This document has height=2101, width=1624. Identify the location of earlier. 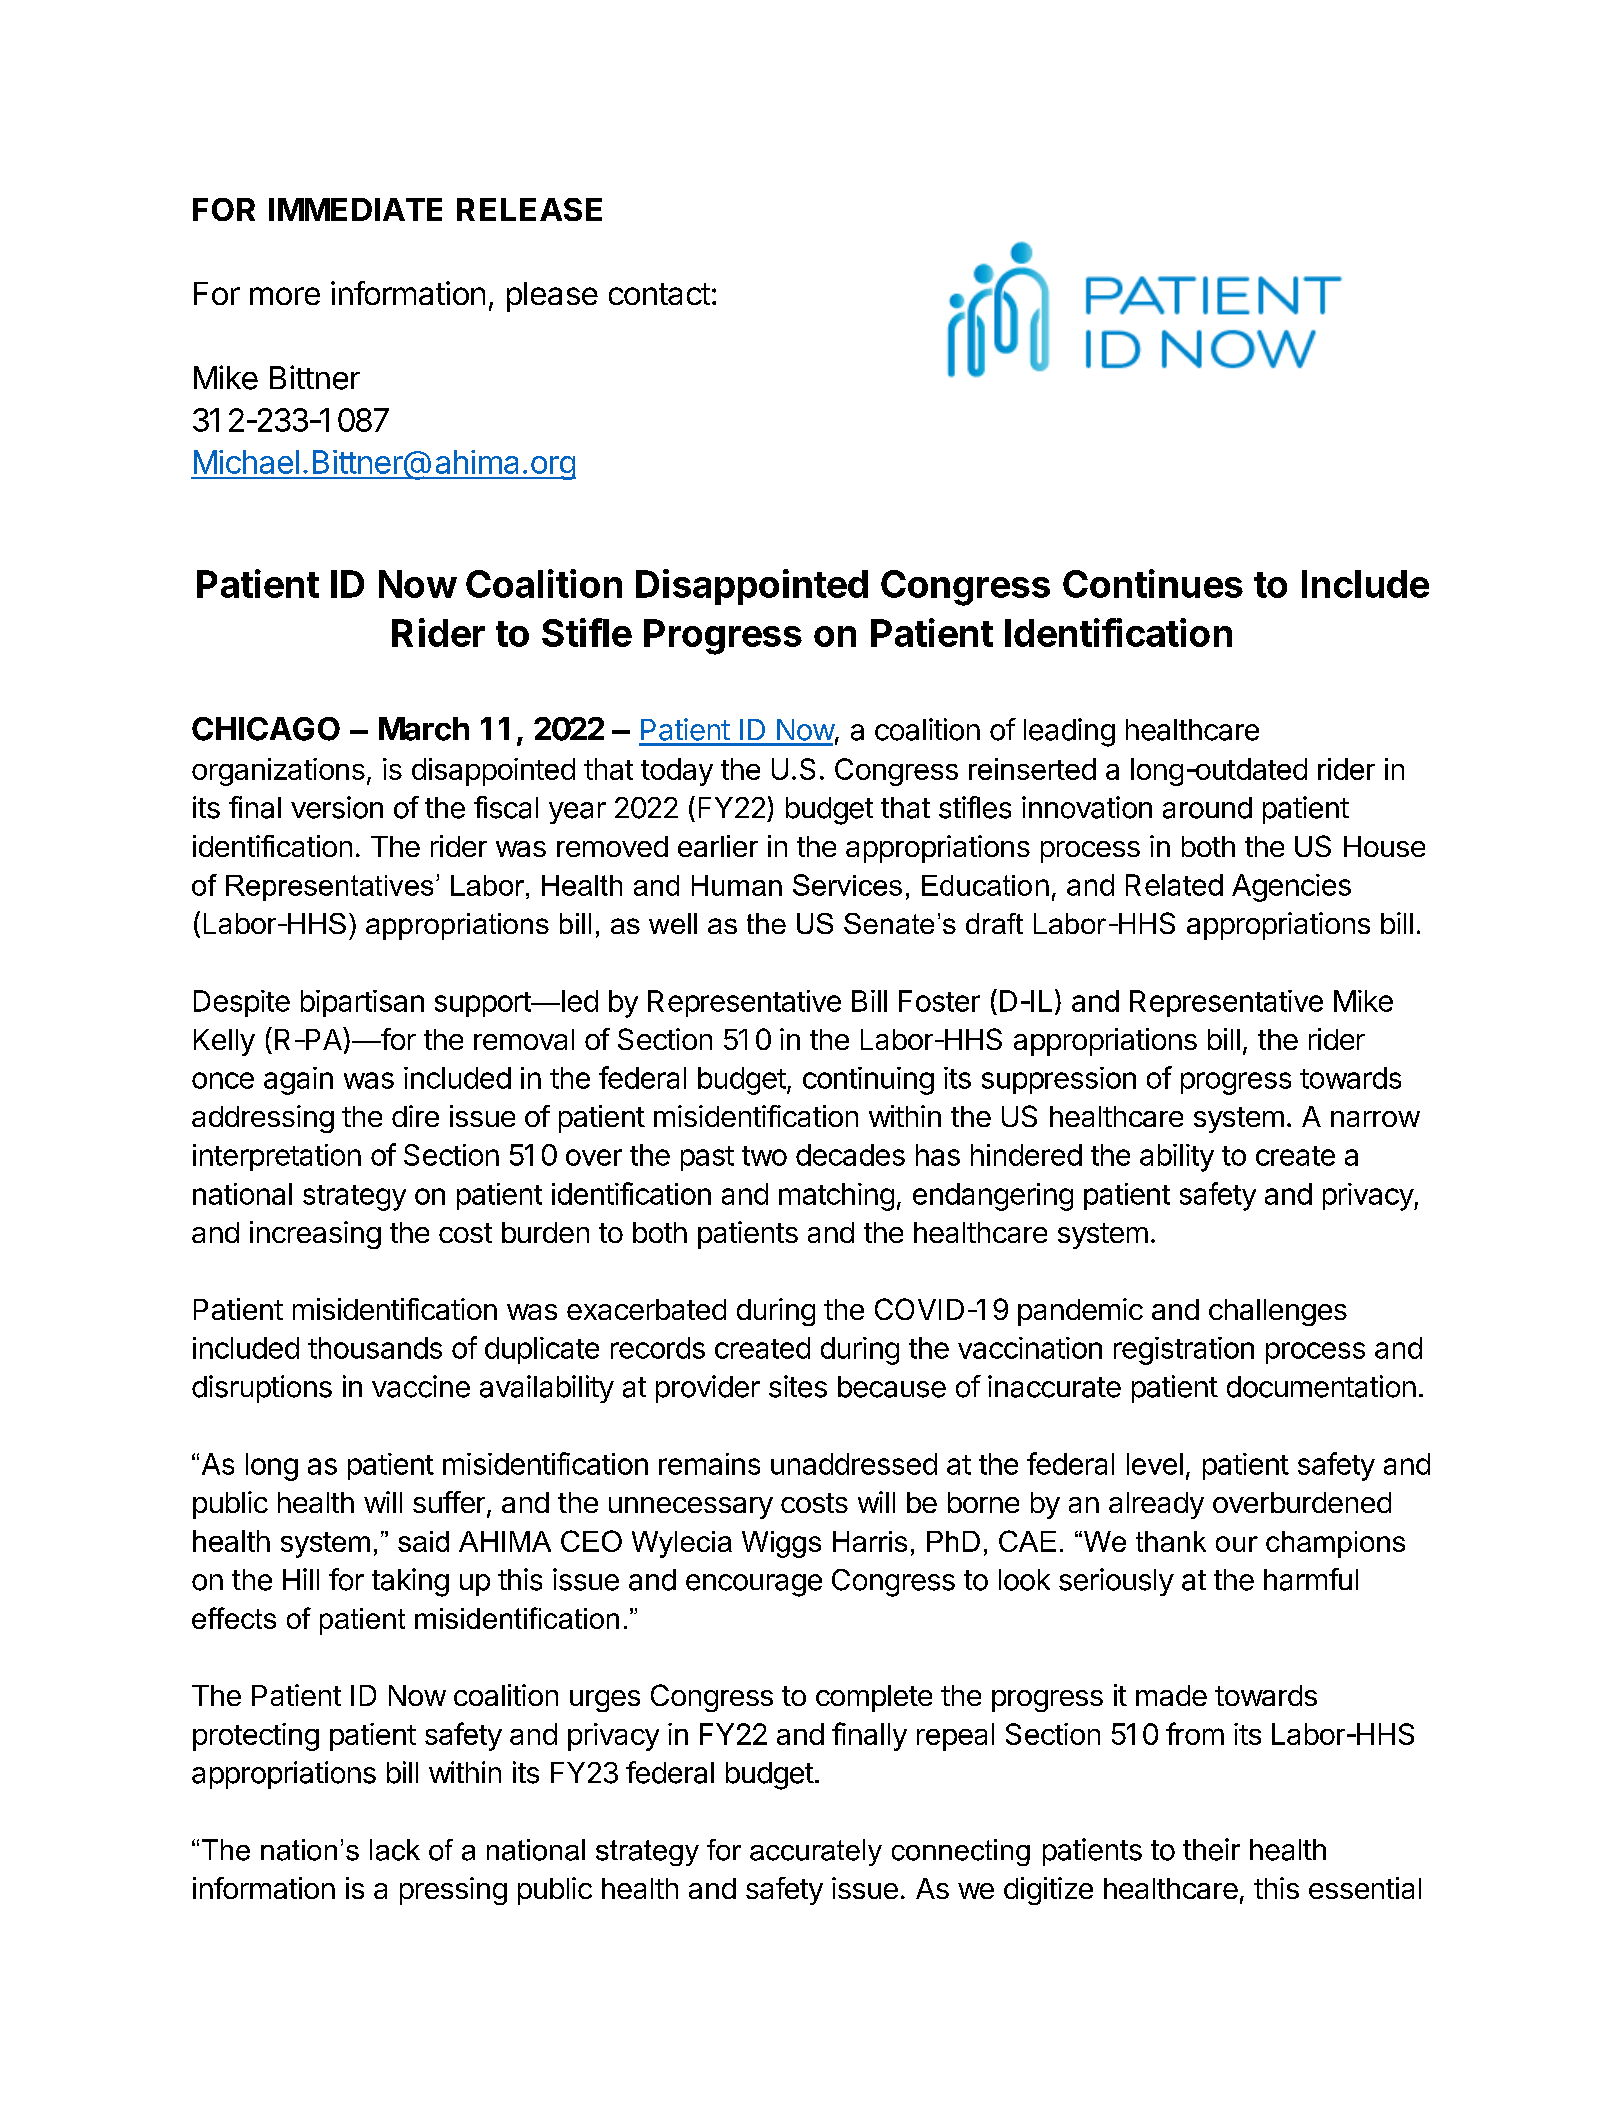
(718, 846).
